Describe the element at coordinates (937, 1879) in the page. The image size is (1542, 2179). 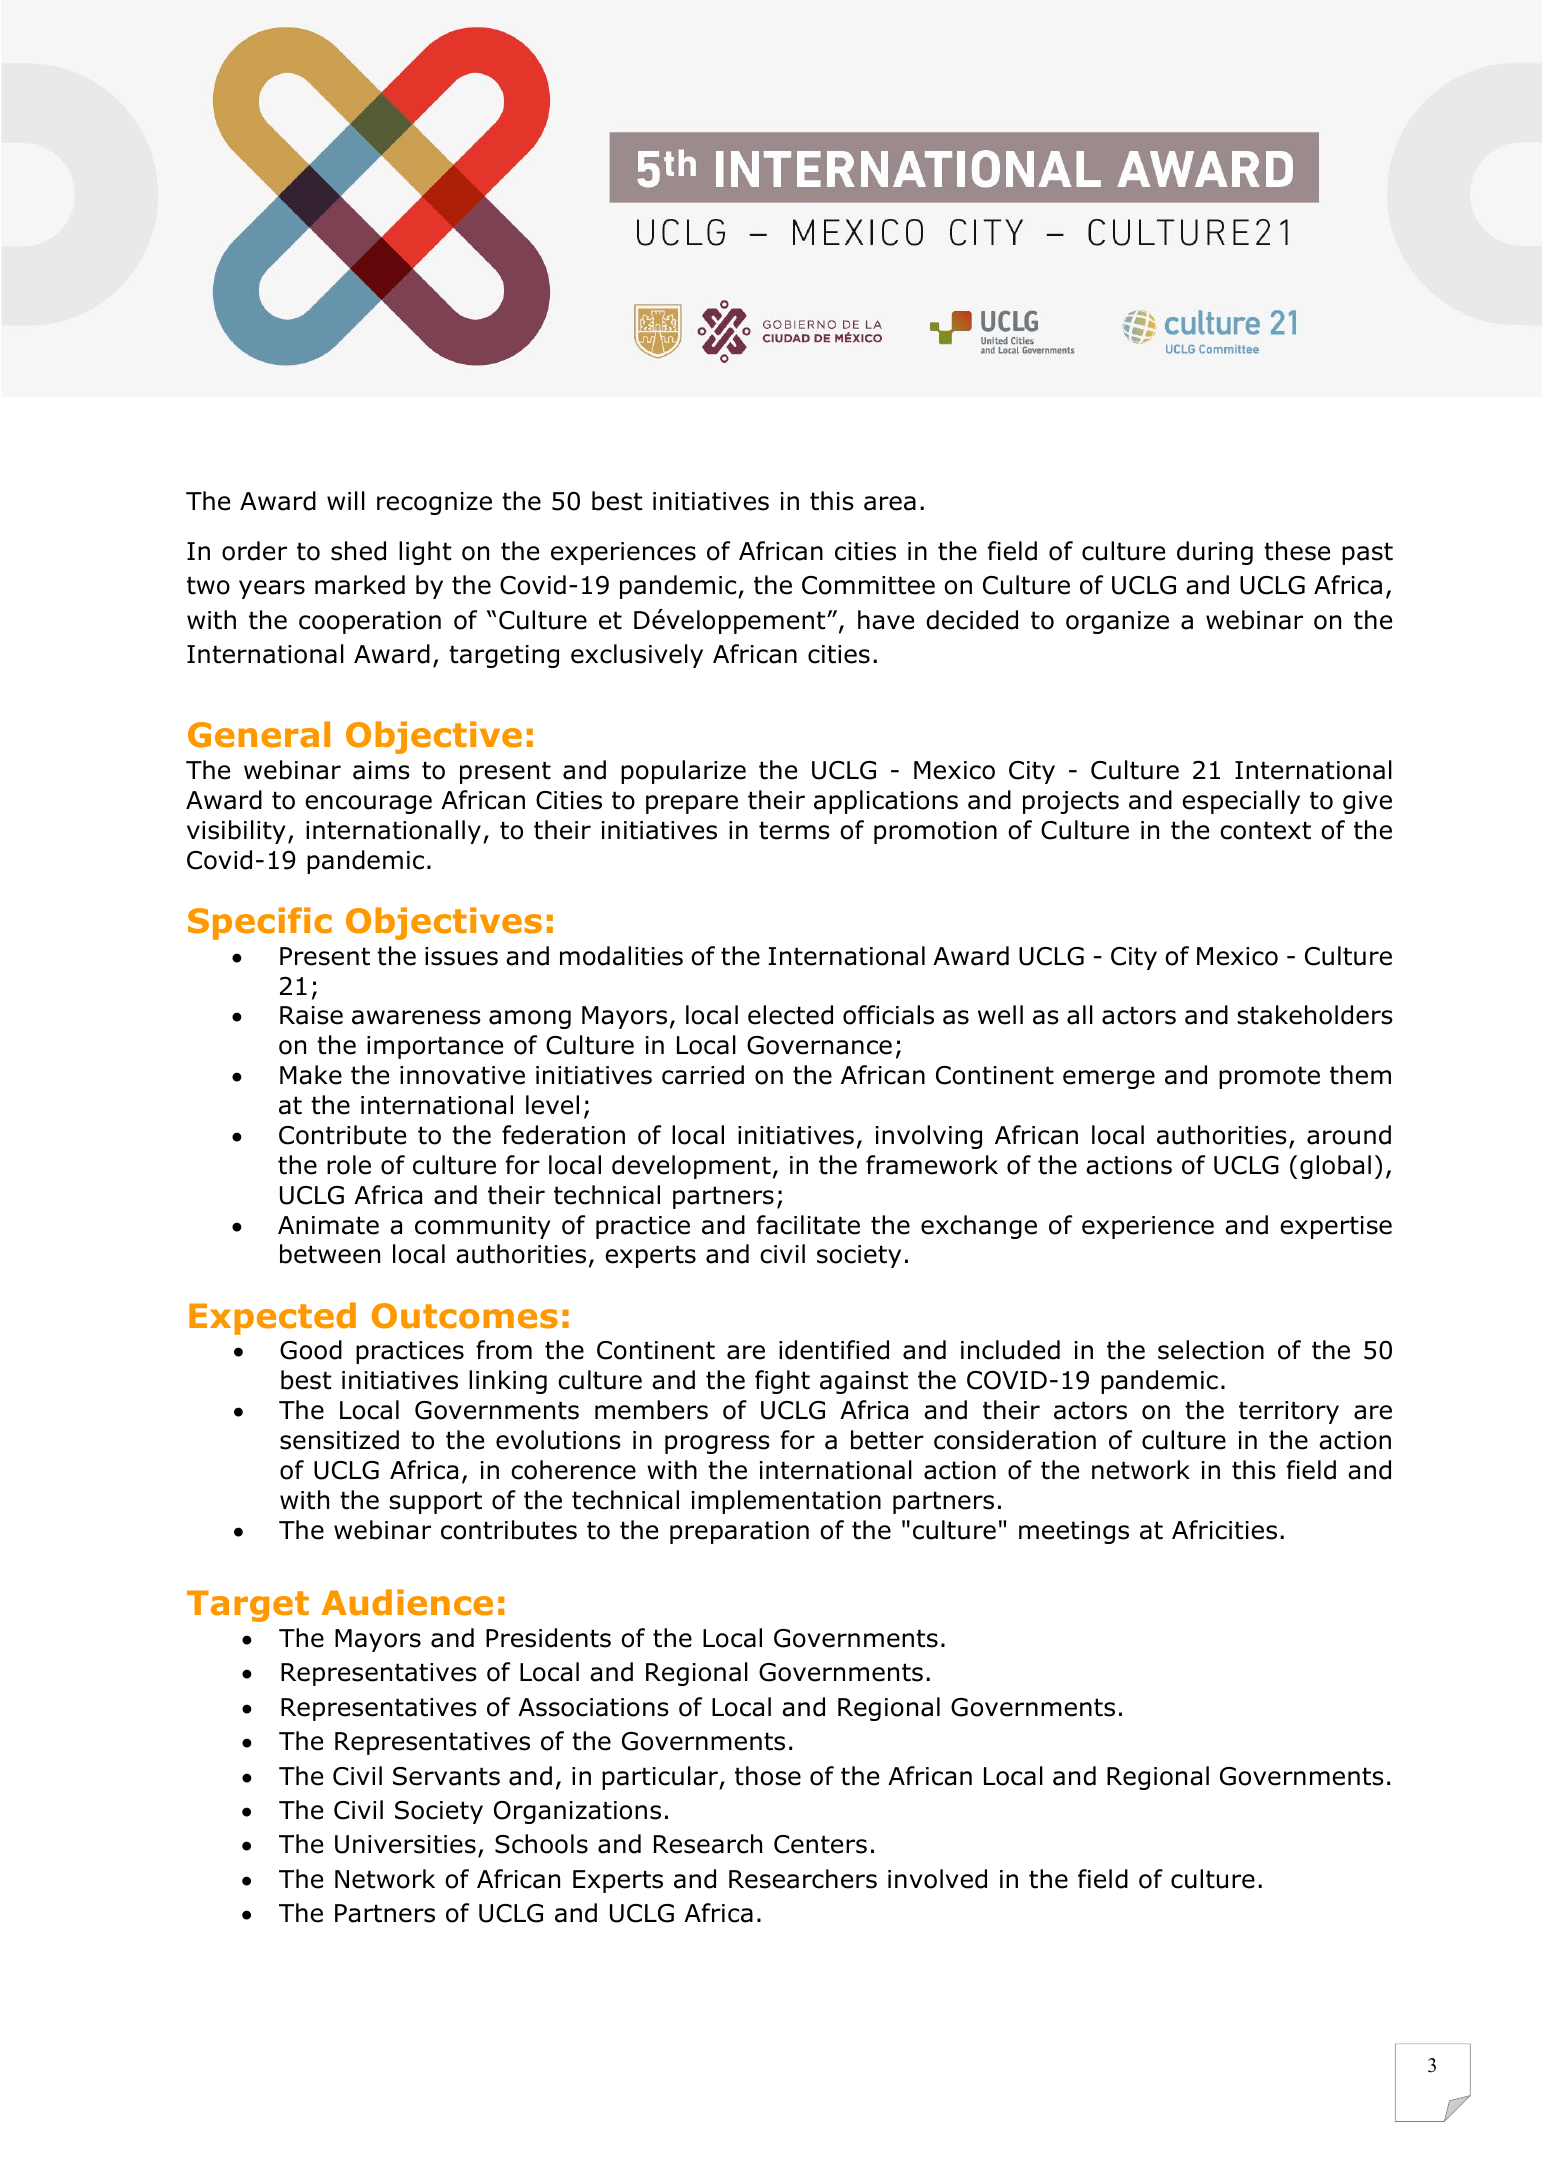
I see `involved` at that location.
